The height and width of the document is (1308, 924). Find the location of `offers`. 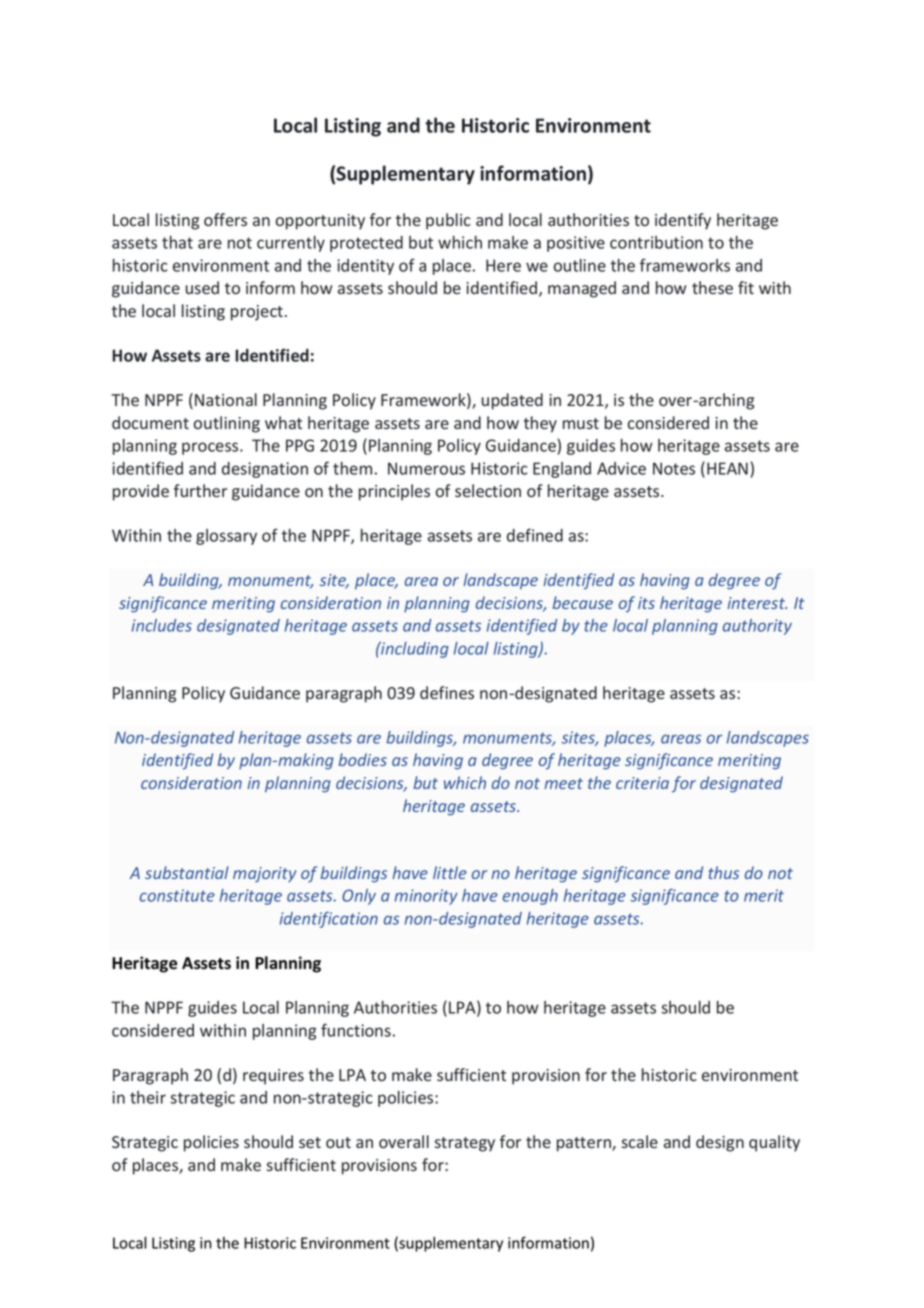

offers is located at coordinates (225, 219).
